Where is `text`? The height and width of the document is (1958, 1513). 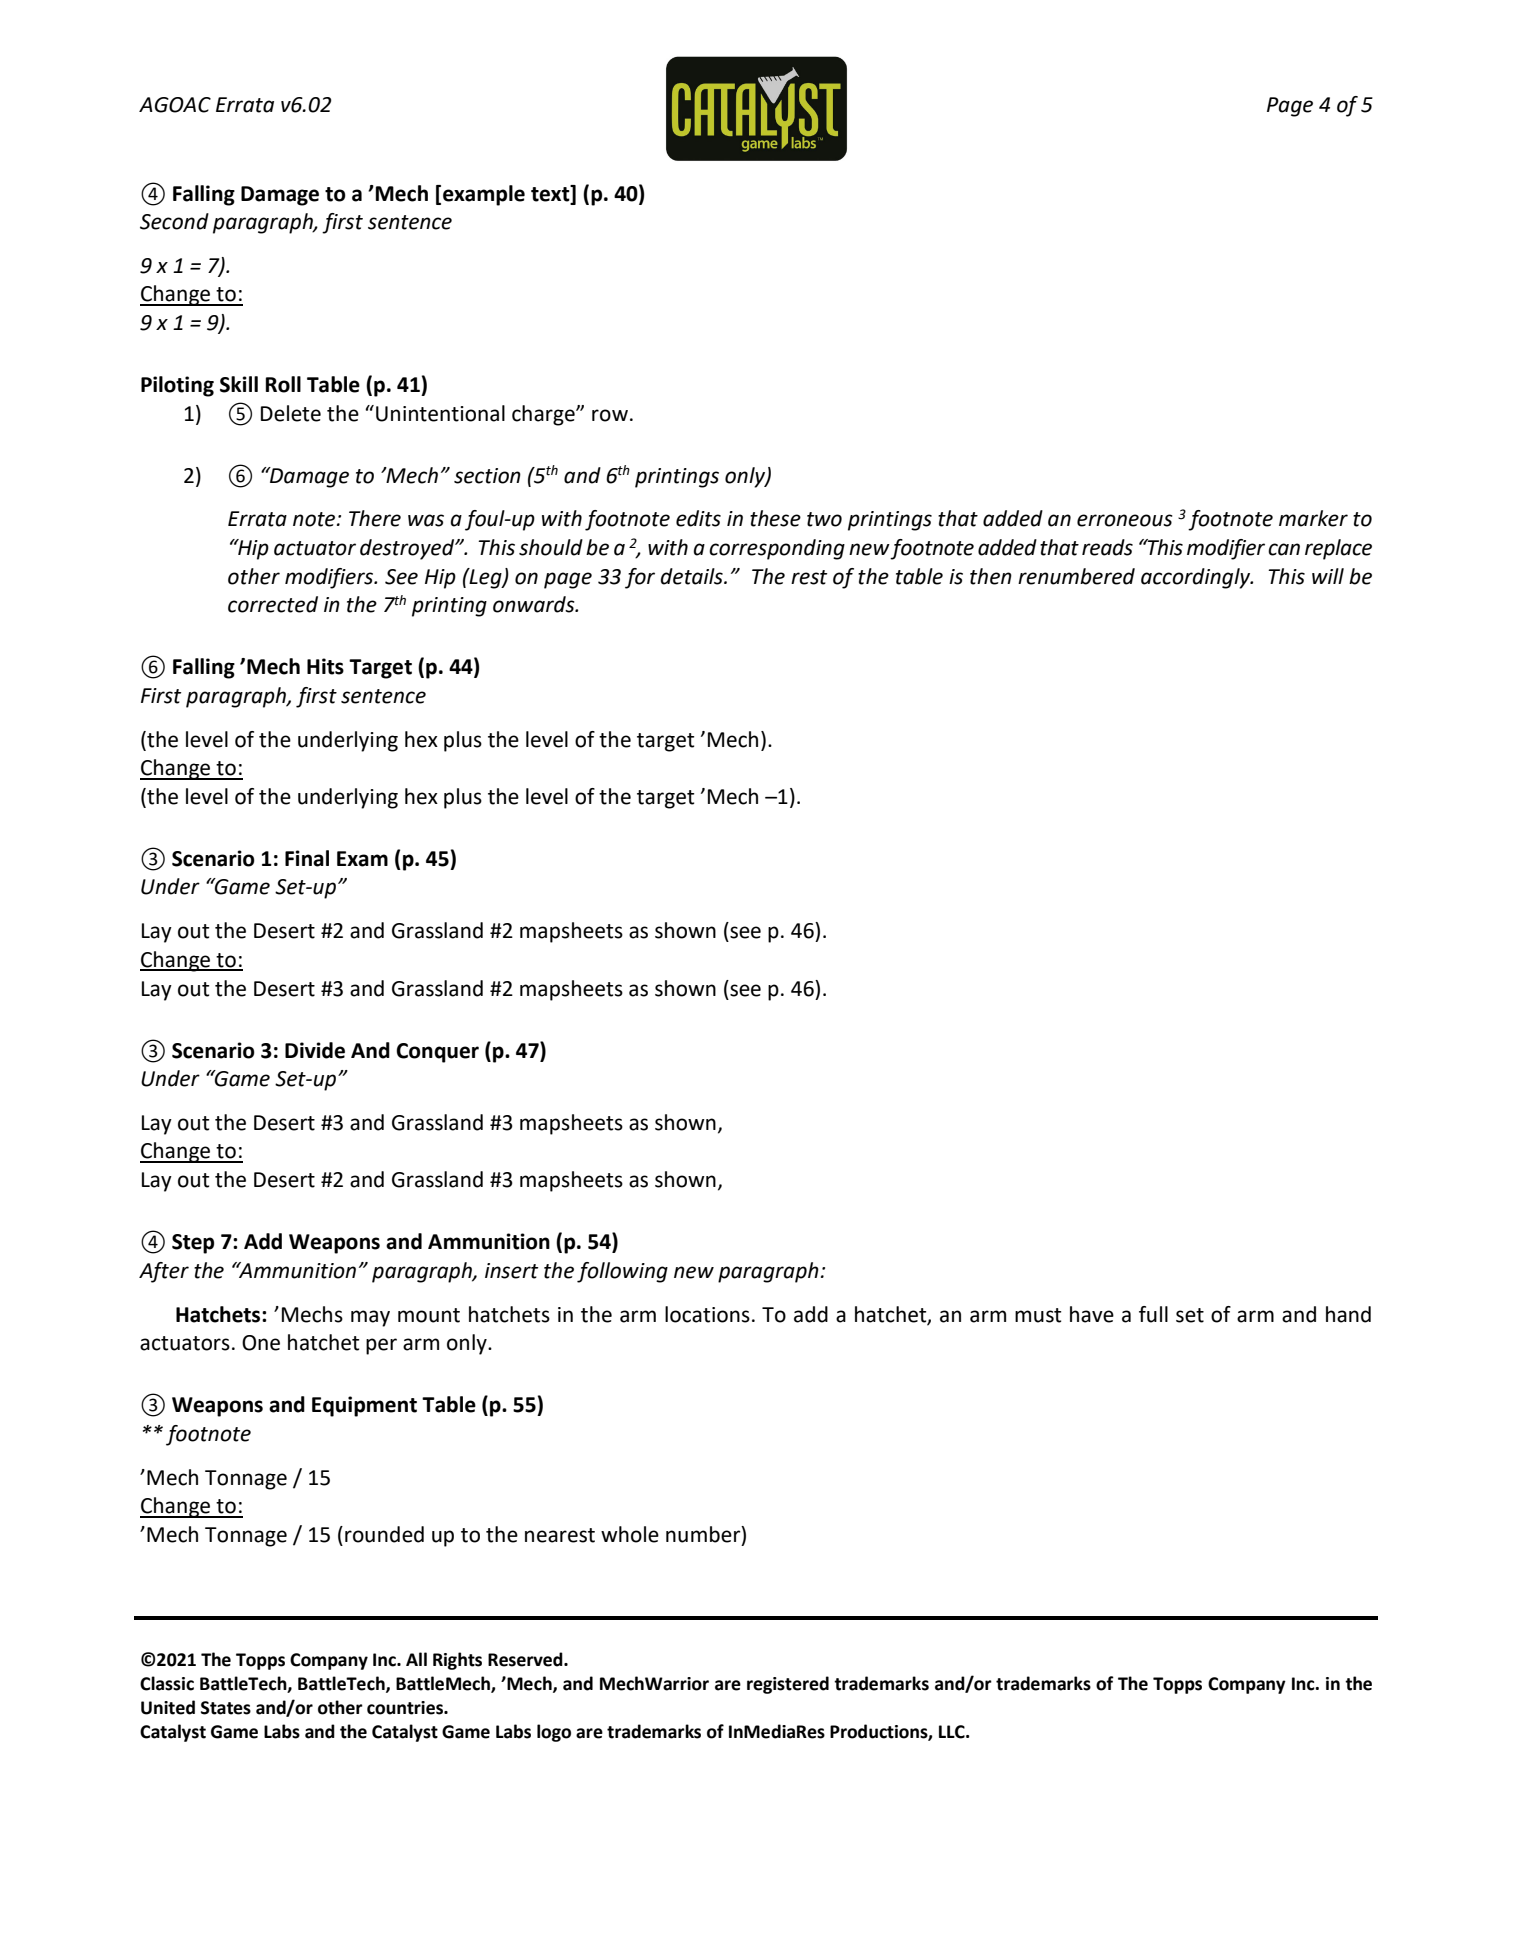 text is located at coordinates (551, 193).
